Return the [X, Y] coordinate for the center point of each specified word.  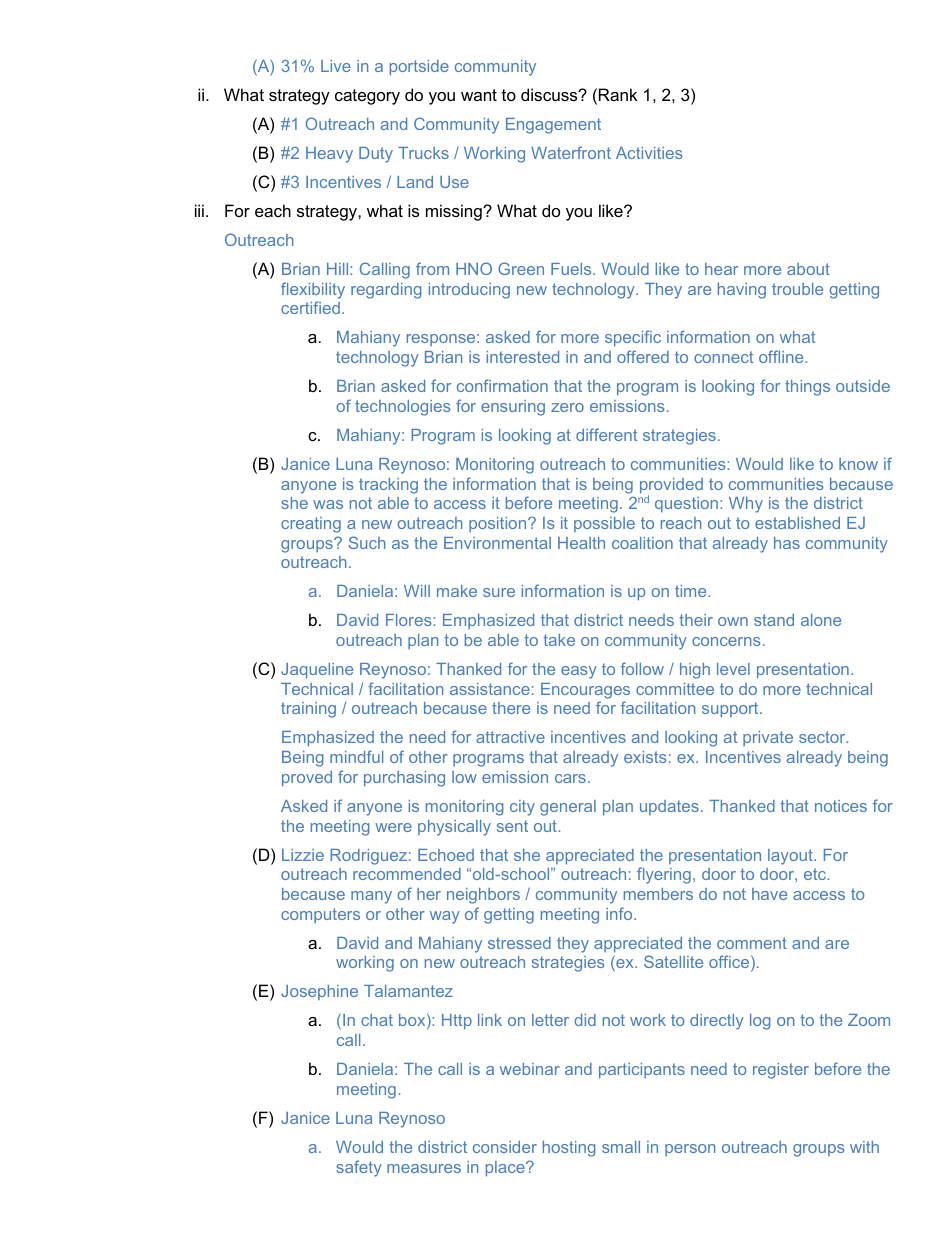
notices [841, 806]
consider [505, 1147]
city [522, 808]
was [328, 504]
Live [336, 66]
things [807, 388]
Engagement [553, 126]
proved [307, 779]
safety [359, 1168]
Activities [649, 153]
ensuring [513, 408]
